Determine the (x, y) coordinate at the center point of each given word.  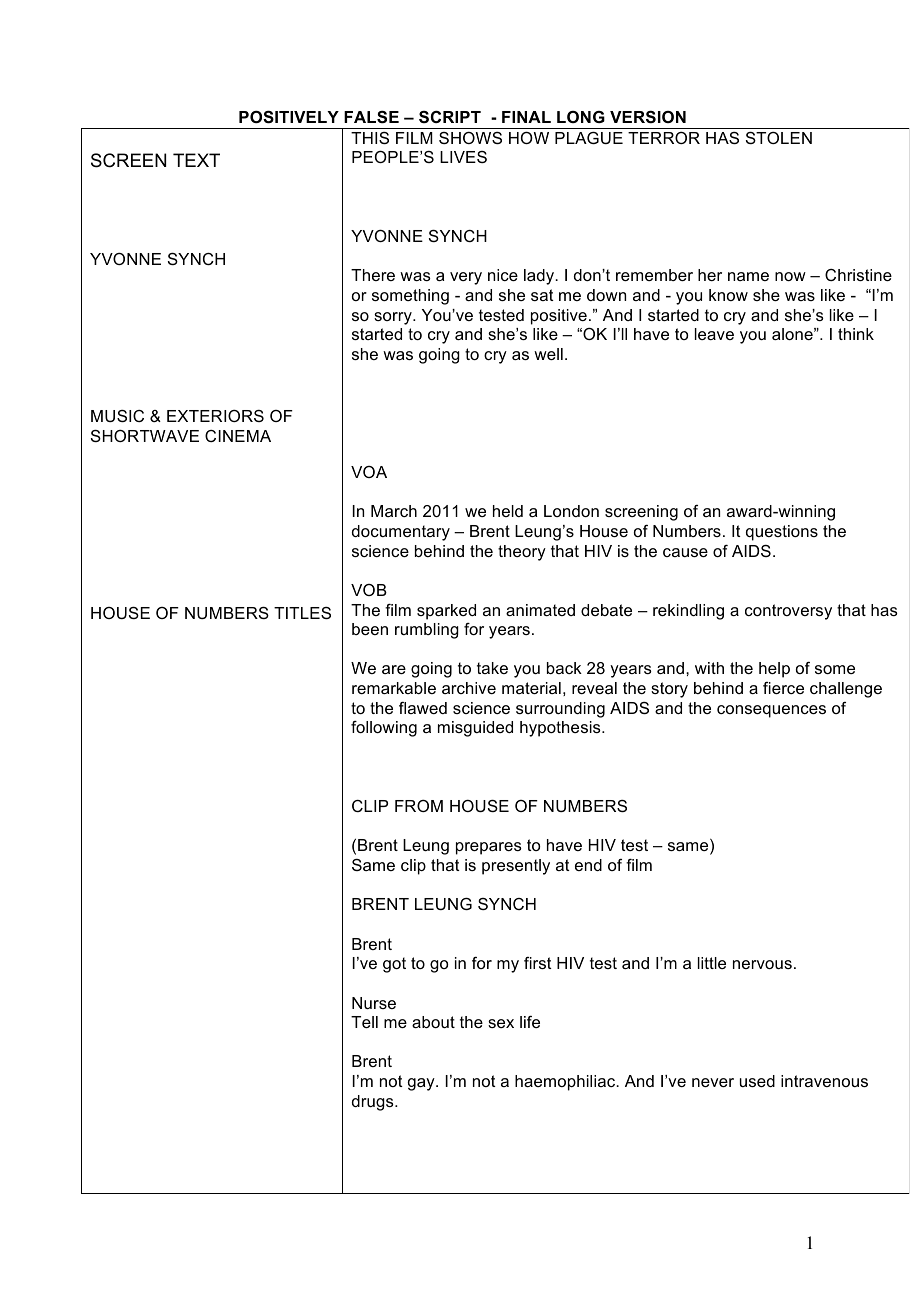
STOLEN (779, 137)
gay (422, 1084)
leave (714, 334)
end (588, 865)
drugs (374, 1103)
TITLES (302, 613)
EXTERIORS (215, 415)
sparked (446, 612)
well (548, 354)
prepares (489, 848)
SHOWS (470, 137)
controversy (788, 612)
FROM (419, 805)
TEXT (196, 160)
